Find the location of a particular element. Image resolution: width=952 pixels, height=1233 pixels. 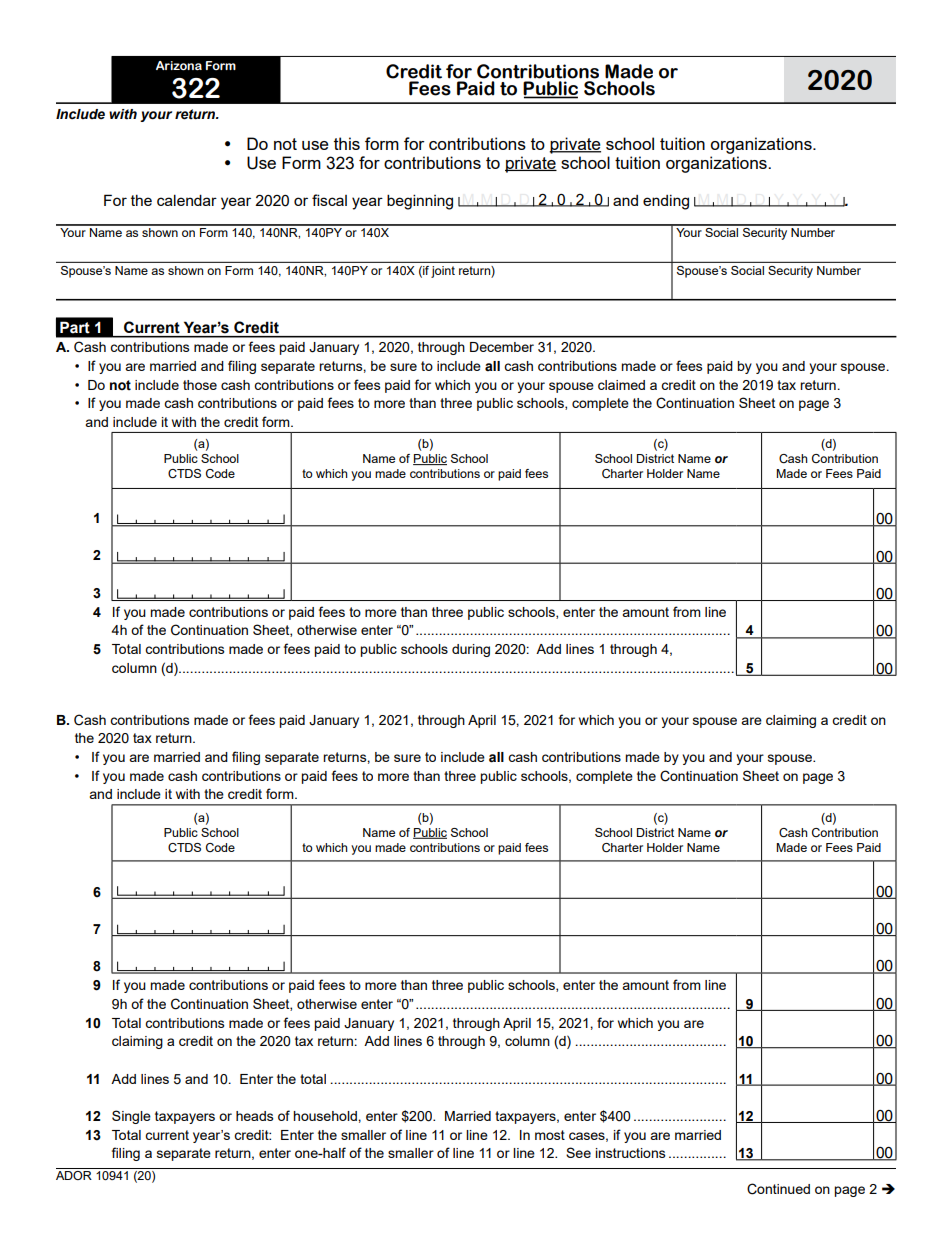

Single is located at coordinates (131, 1117).
